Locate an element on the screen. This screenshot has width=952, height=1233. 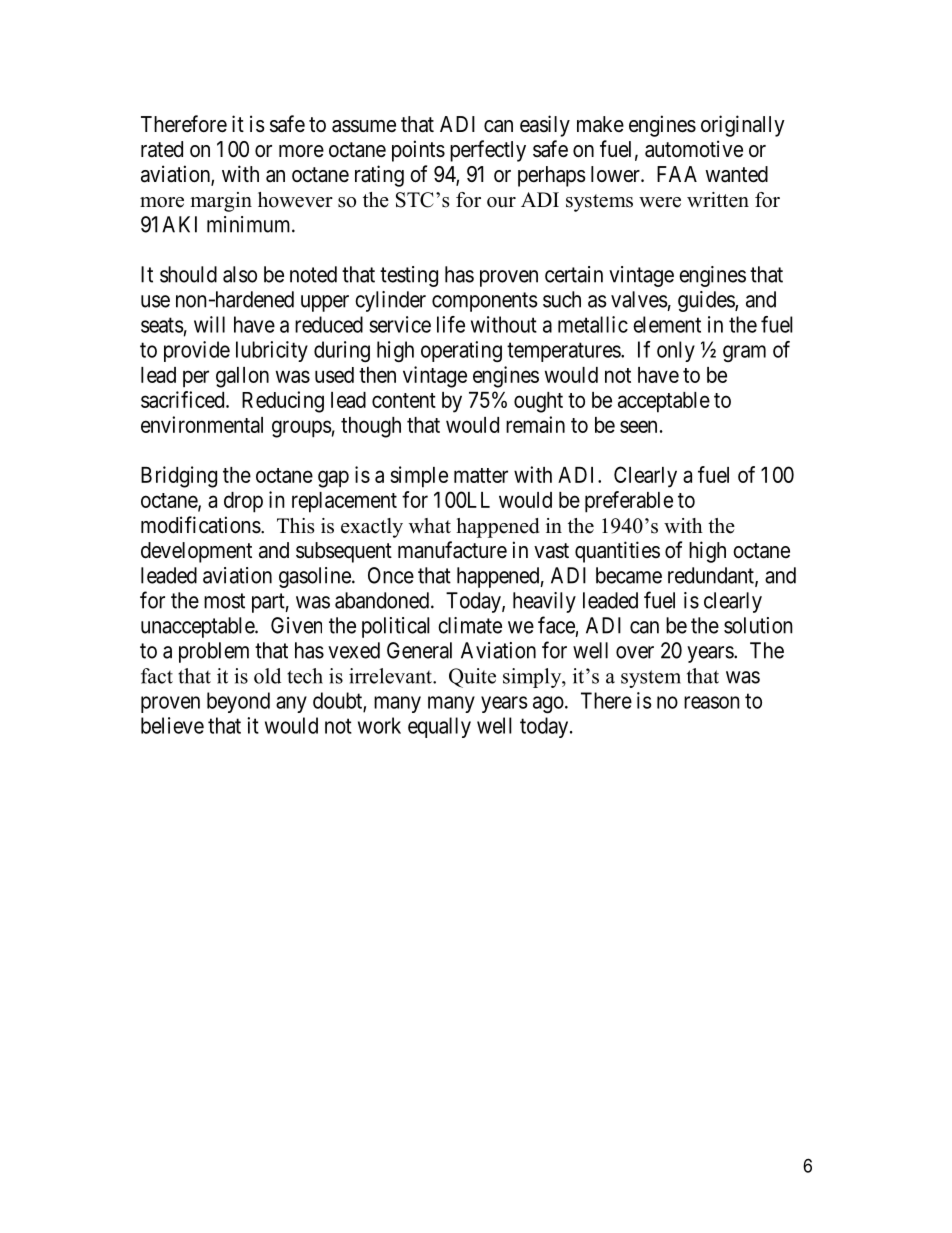
automotive is located at coordinates (694, 149).
